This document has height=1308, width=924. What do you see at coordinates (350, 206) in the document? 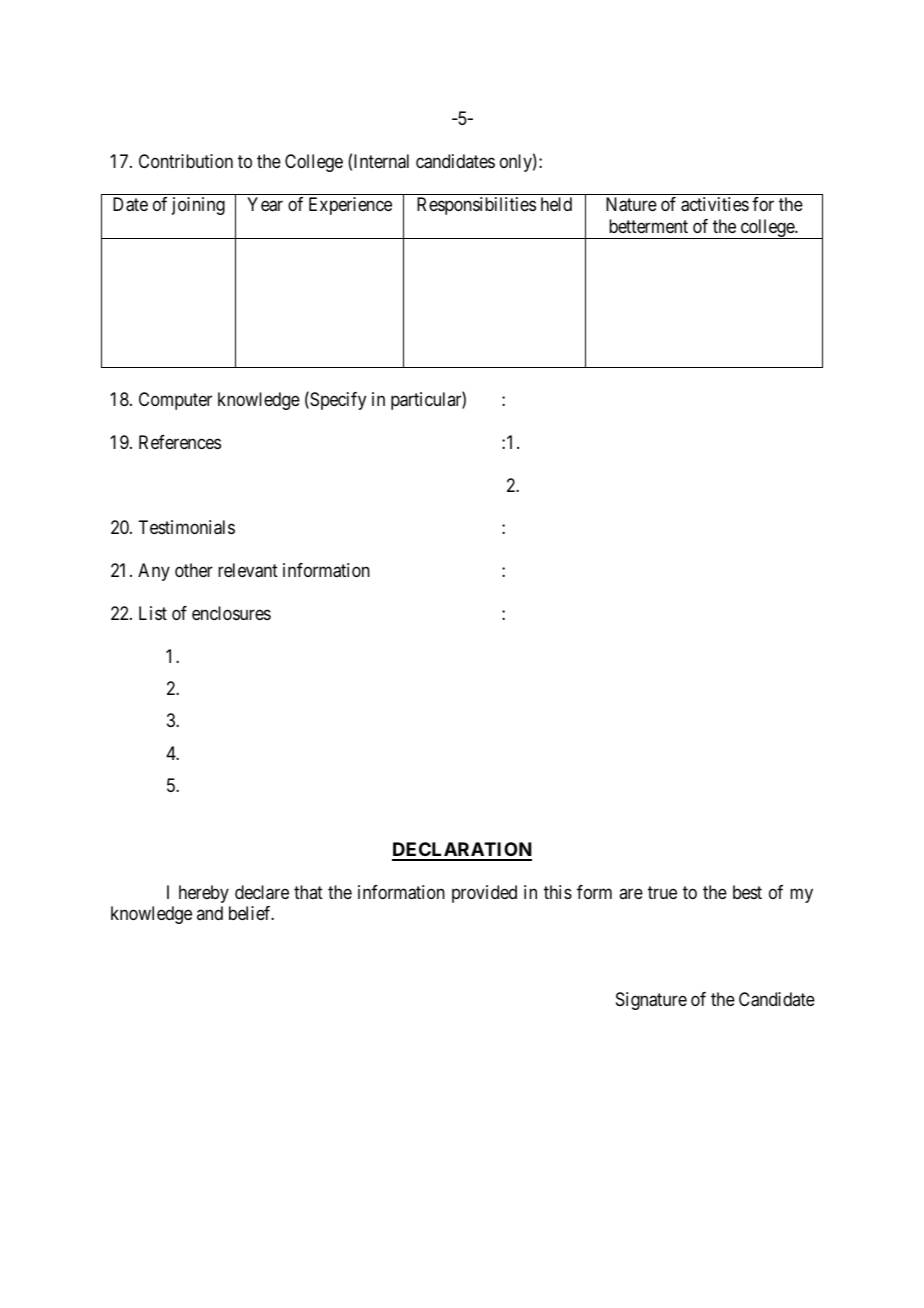
I see `Experience` at bounding box center [350, 206].
